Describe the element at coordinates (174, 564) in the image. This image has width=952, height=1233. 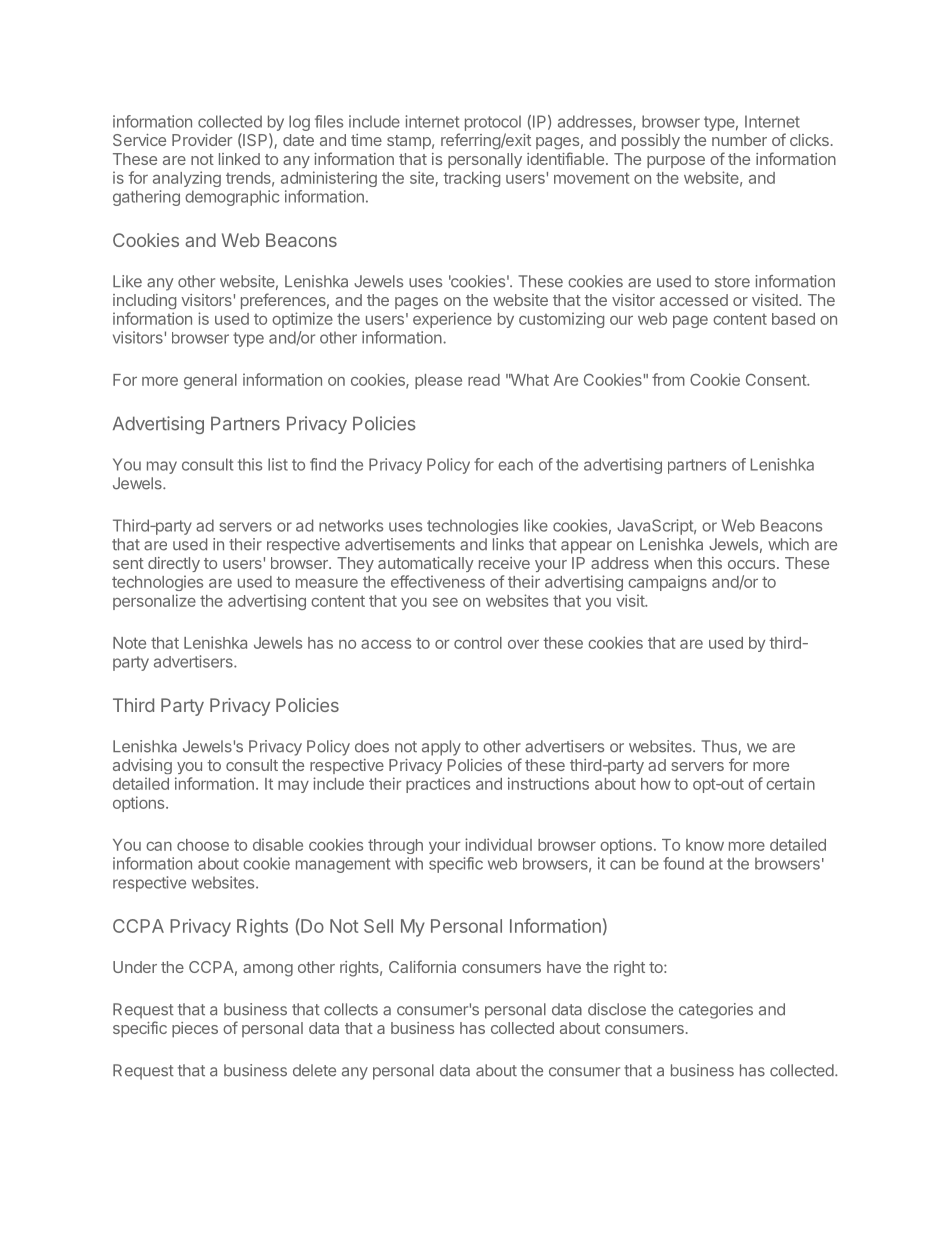
I see `directly` at that location.
